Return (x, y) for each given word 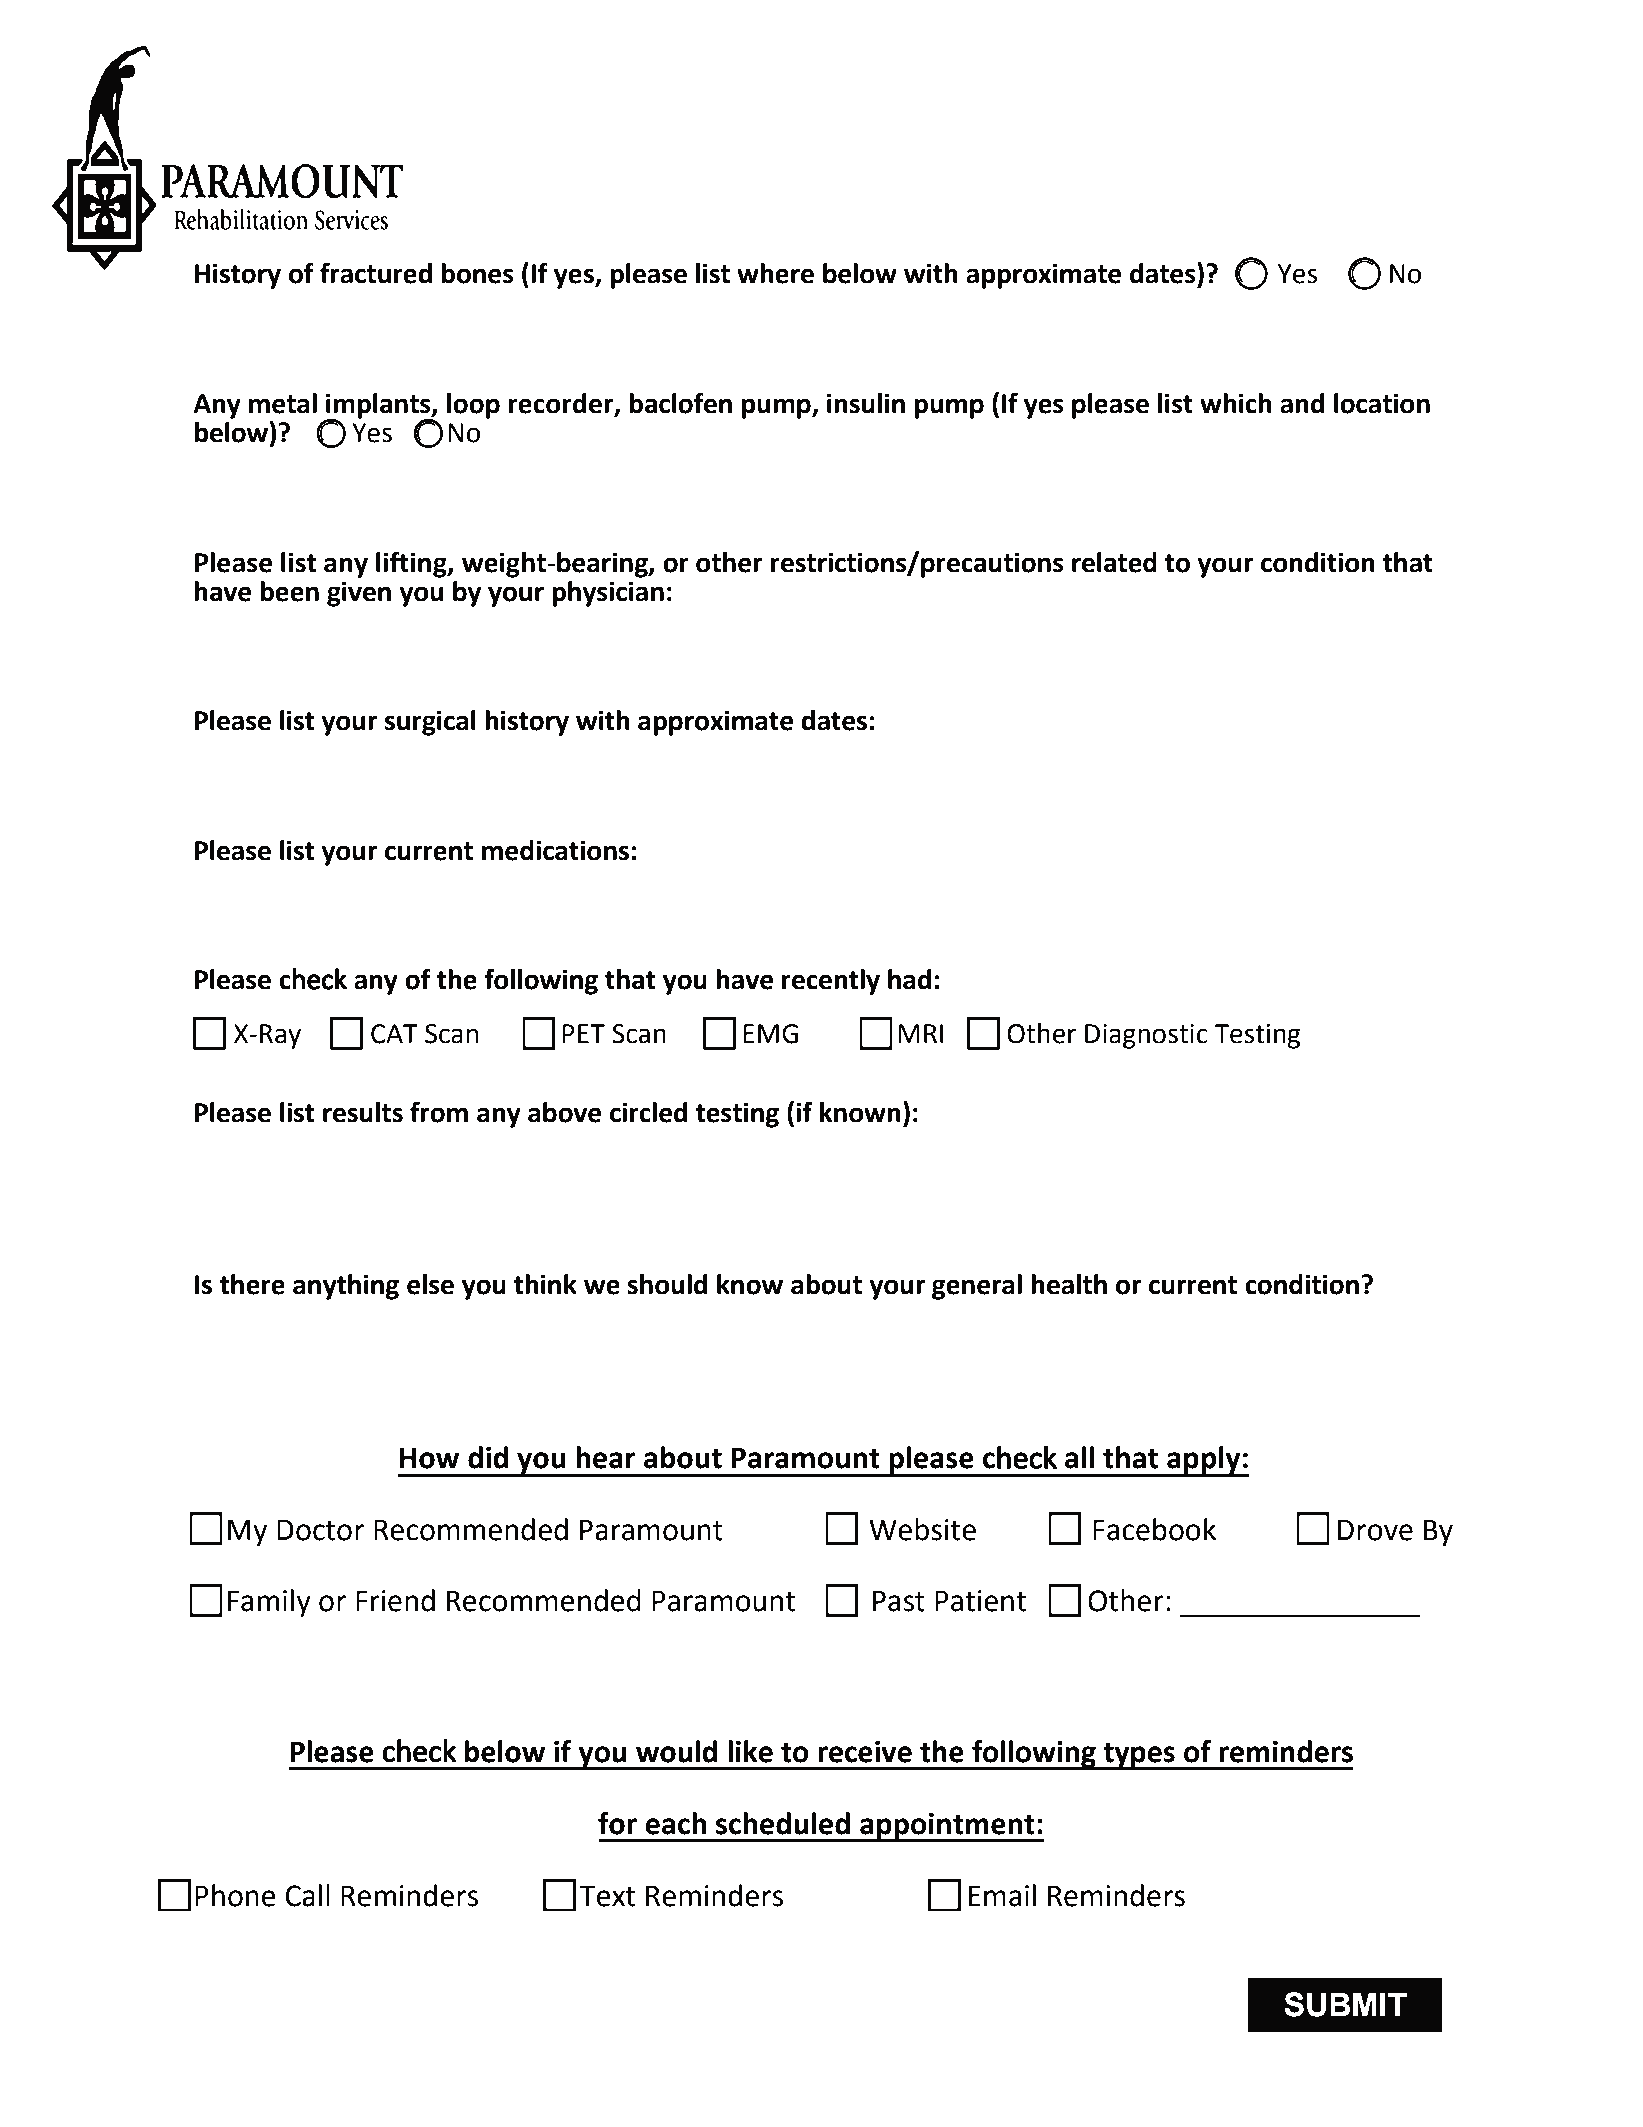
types (1139, 1756)
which (1236, 403)
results (363, 1112)
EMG (770, 1034)
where (775, 273)
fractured (376, 273)
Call (307, 1895)
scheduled (783, 1823)
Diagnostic (1146, 1036)
